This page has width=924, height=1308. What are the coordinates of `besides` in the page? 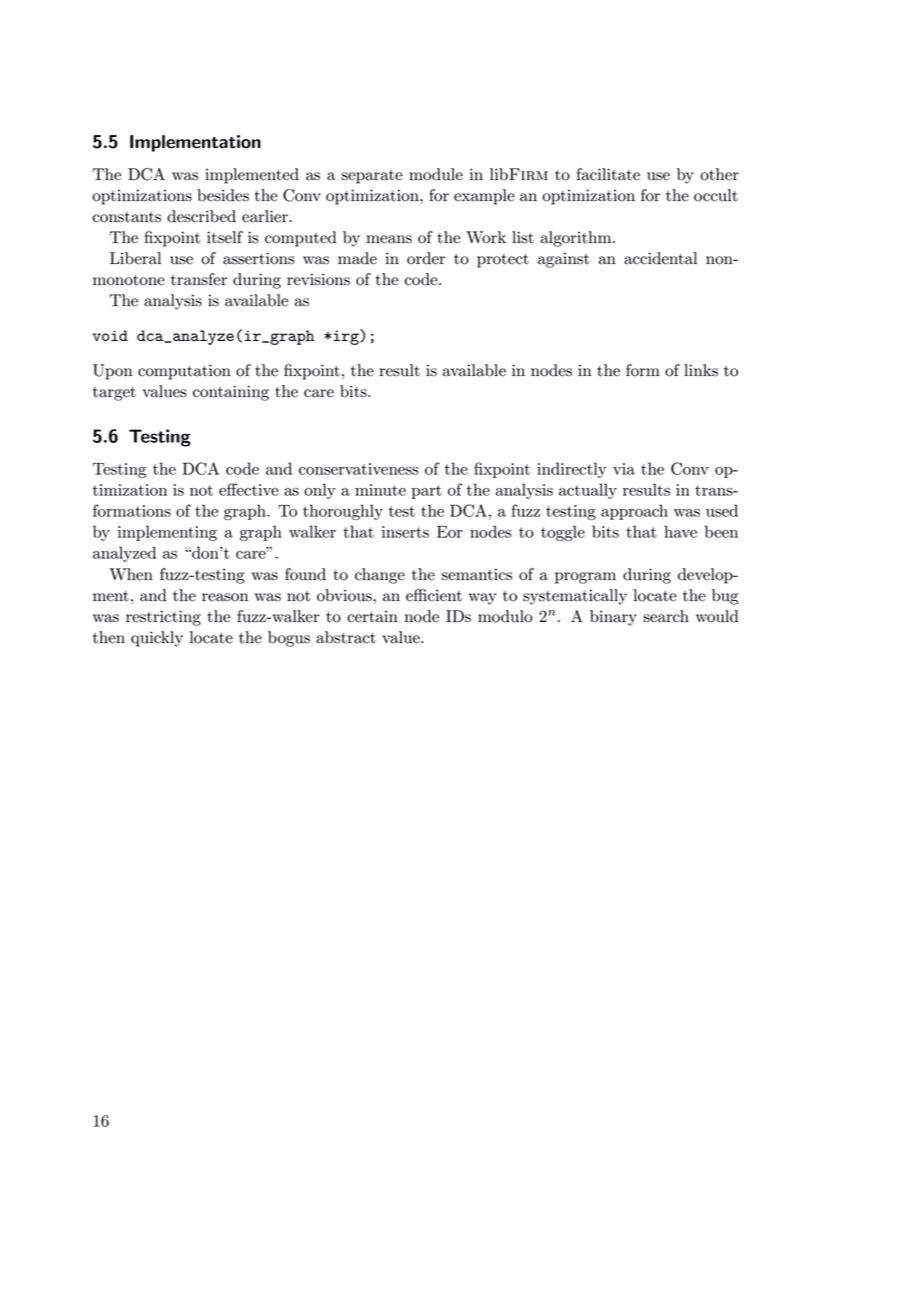 It's located at (223, 195).
